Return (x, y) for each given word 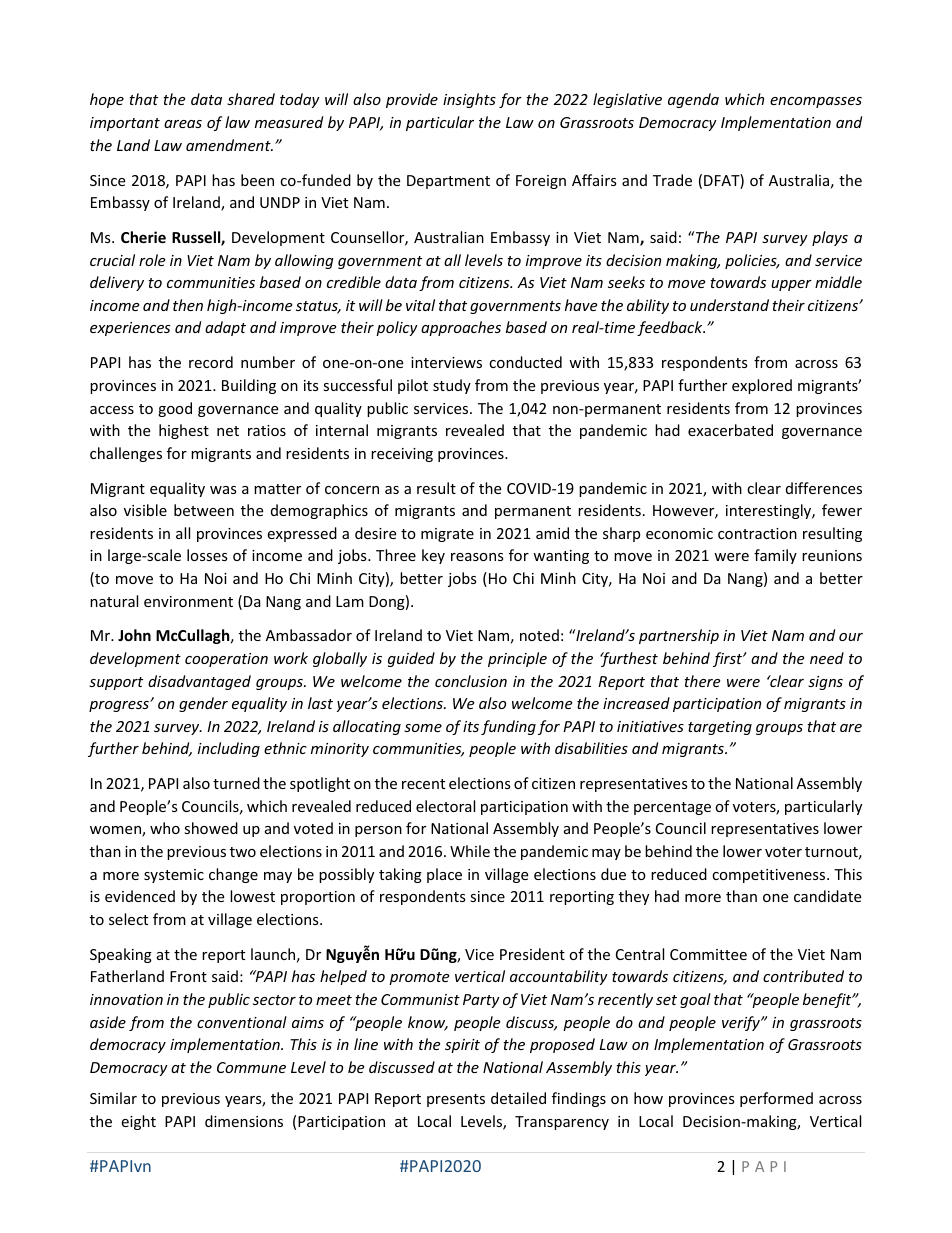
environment (188, 601)
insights (469, 100)
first (728, 659)
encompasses (816, 102)
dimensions (244, 1121)
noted (539, 635)
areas (183, 124)
